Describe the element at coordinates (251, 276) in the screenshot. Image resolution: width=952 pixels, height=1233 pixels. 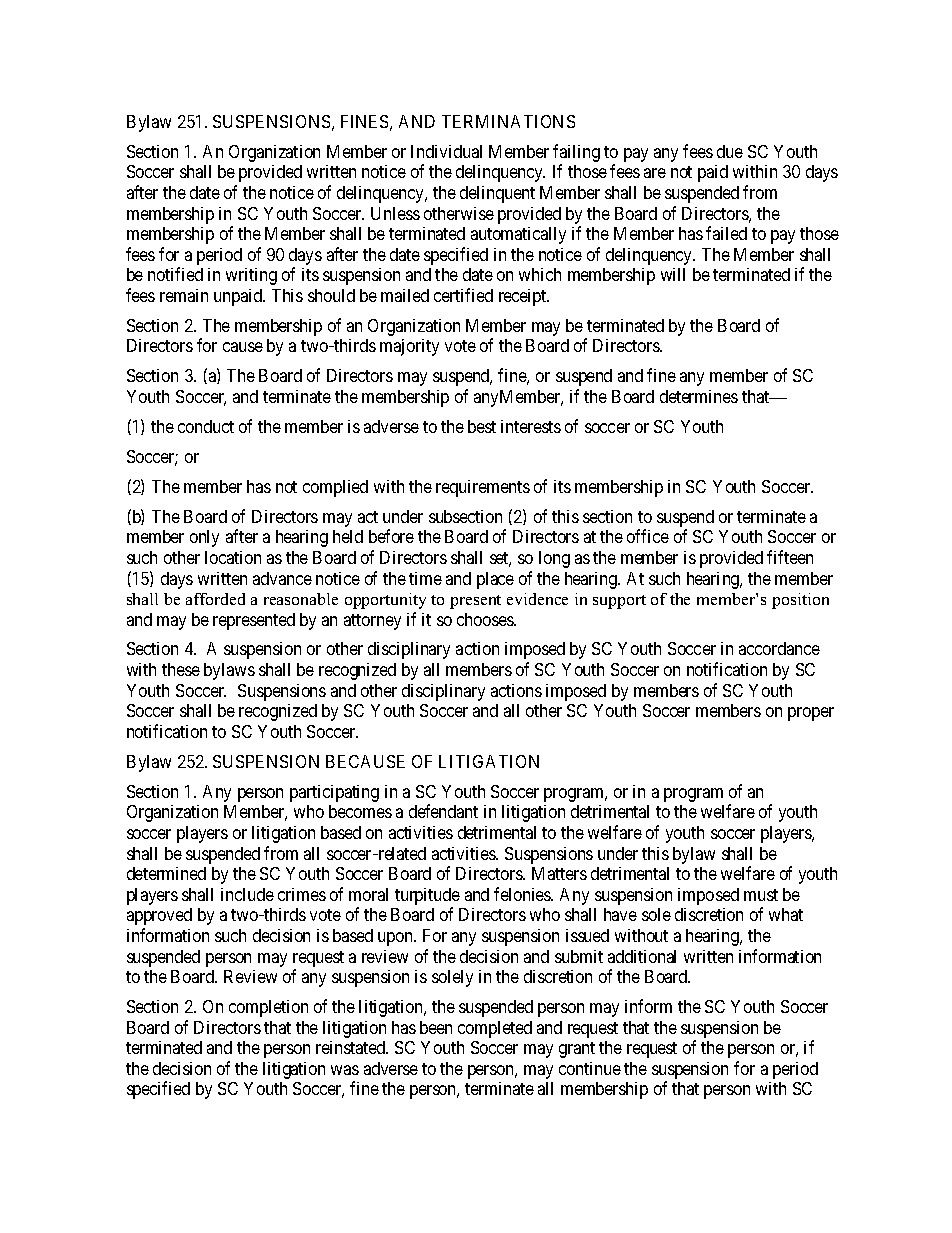
I see `writing` at that location.
